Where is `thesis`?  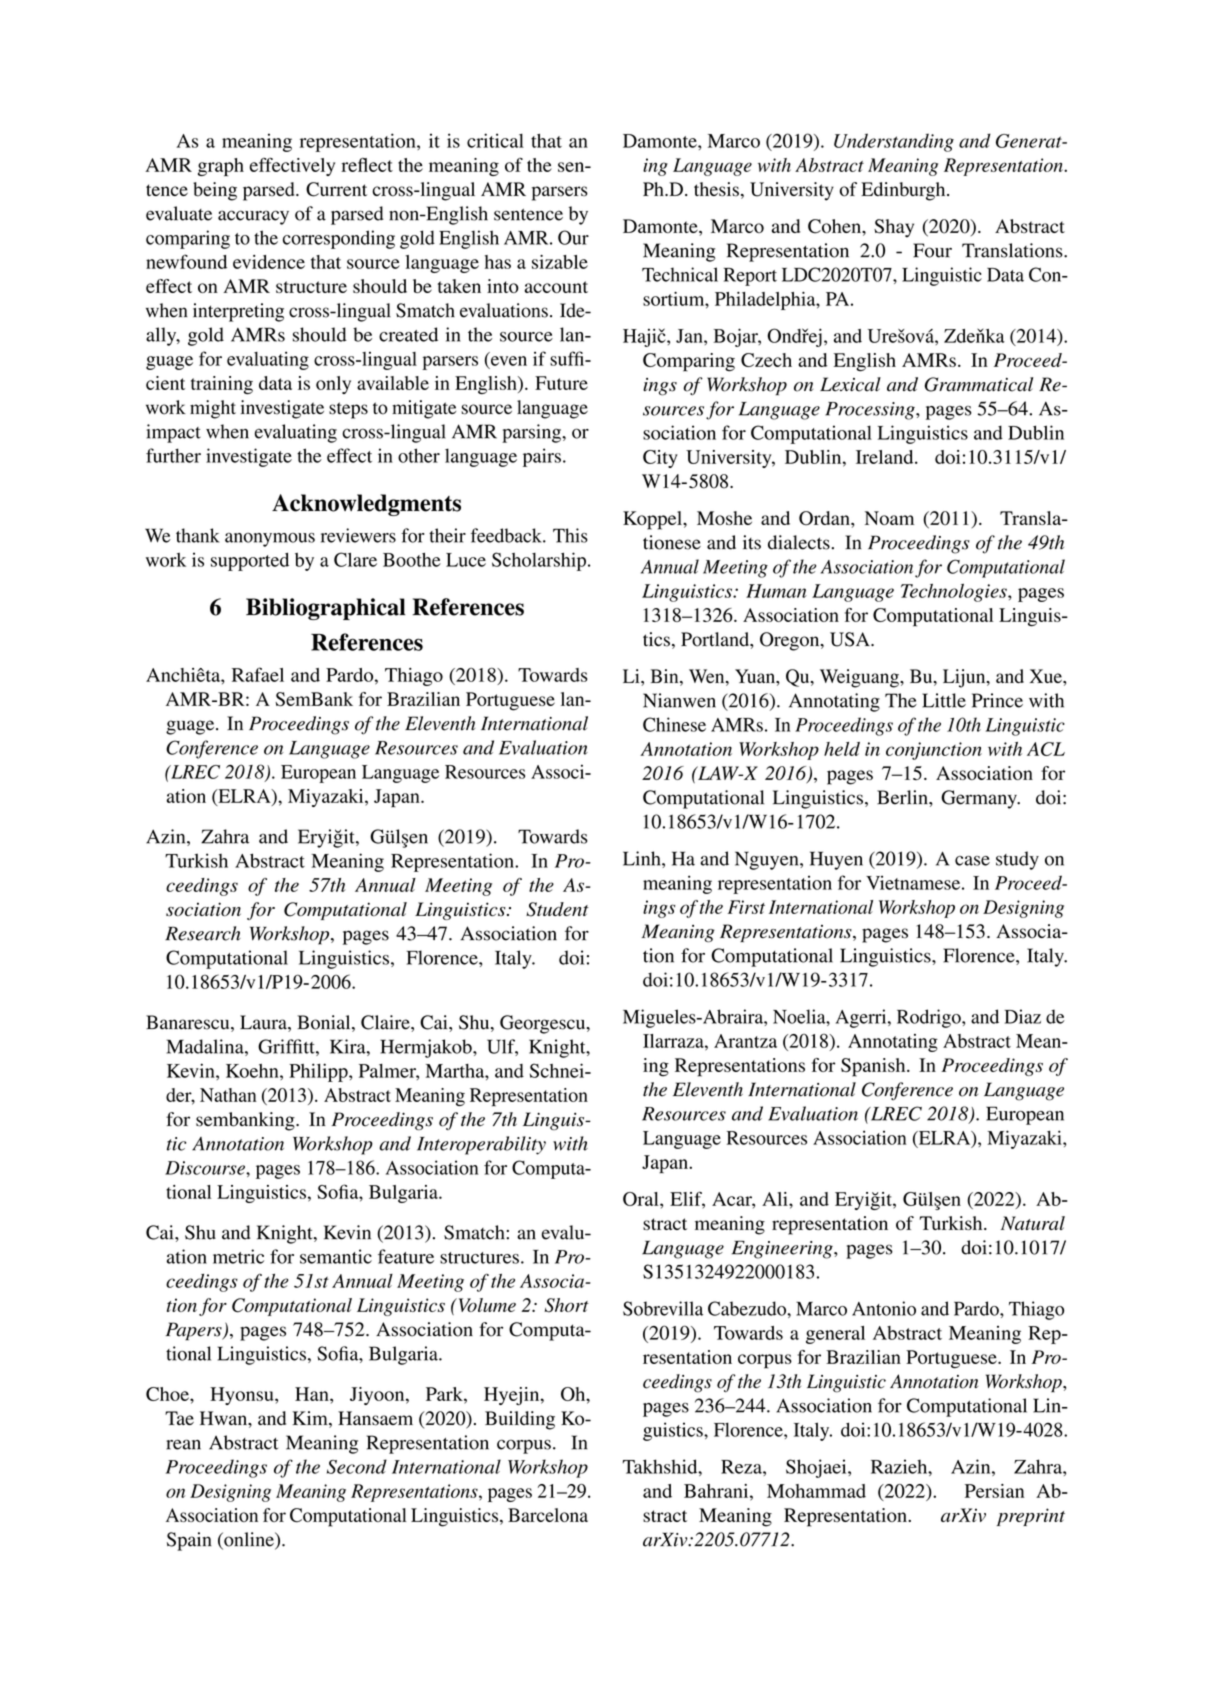 thesis is located at coordinates (716, 189).
